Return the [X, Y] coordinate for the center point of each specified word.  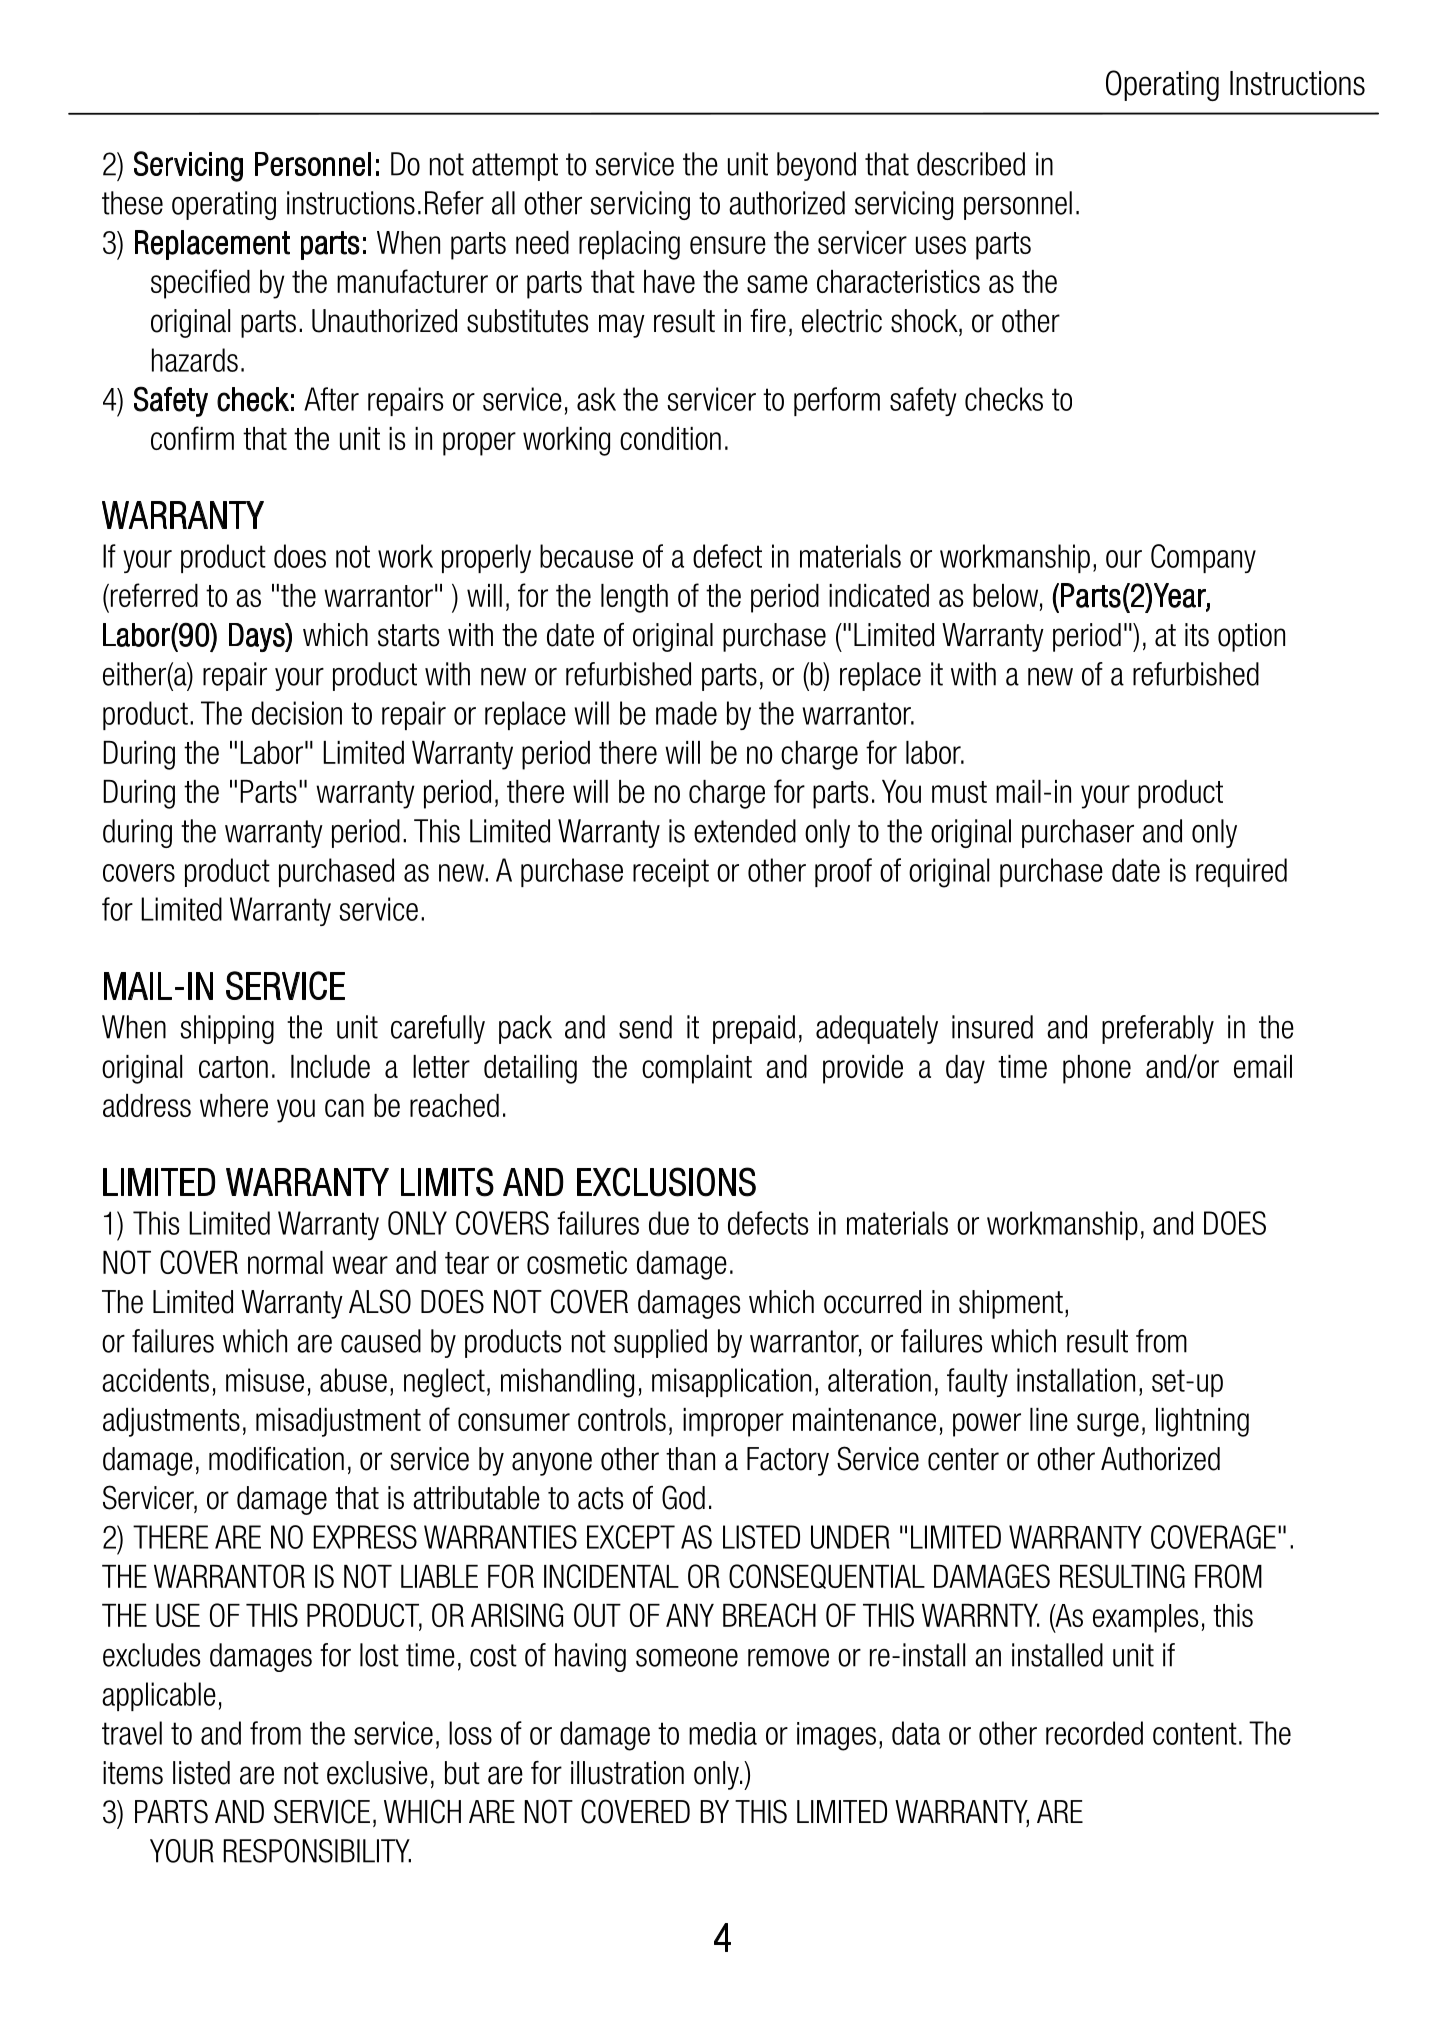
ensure [728, 245]
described [971, 164]
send [645, 1027]
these [132, 203]
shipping [227, 1029]
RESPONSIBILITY [317, 1851]
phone [1097, 1069]
